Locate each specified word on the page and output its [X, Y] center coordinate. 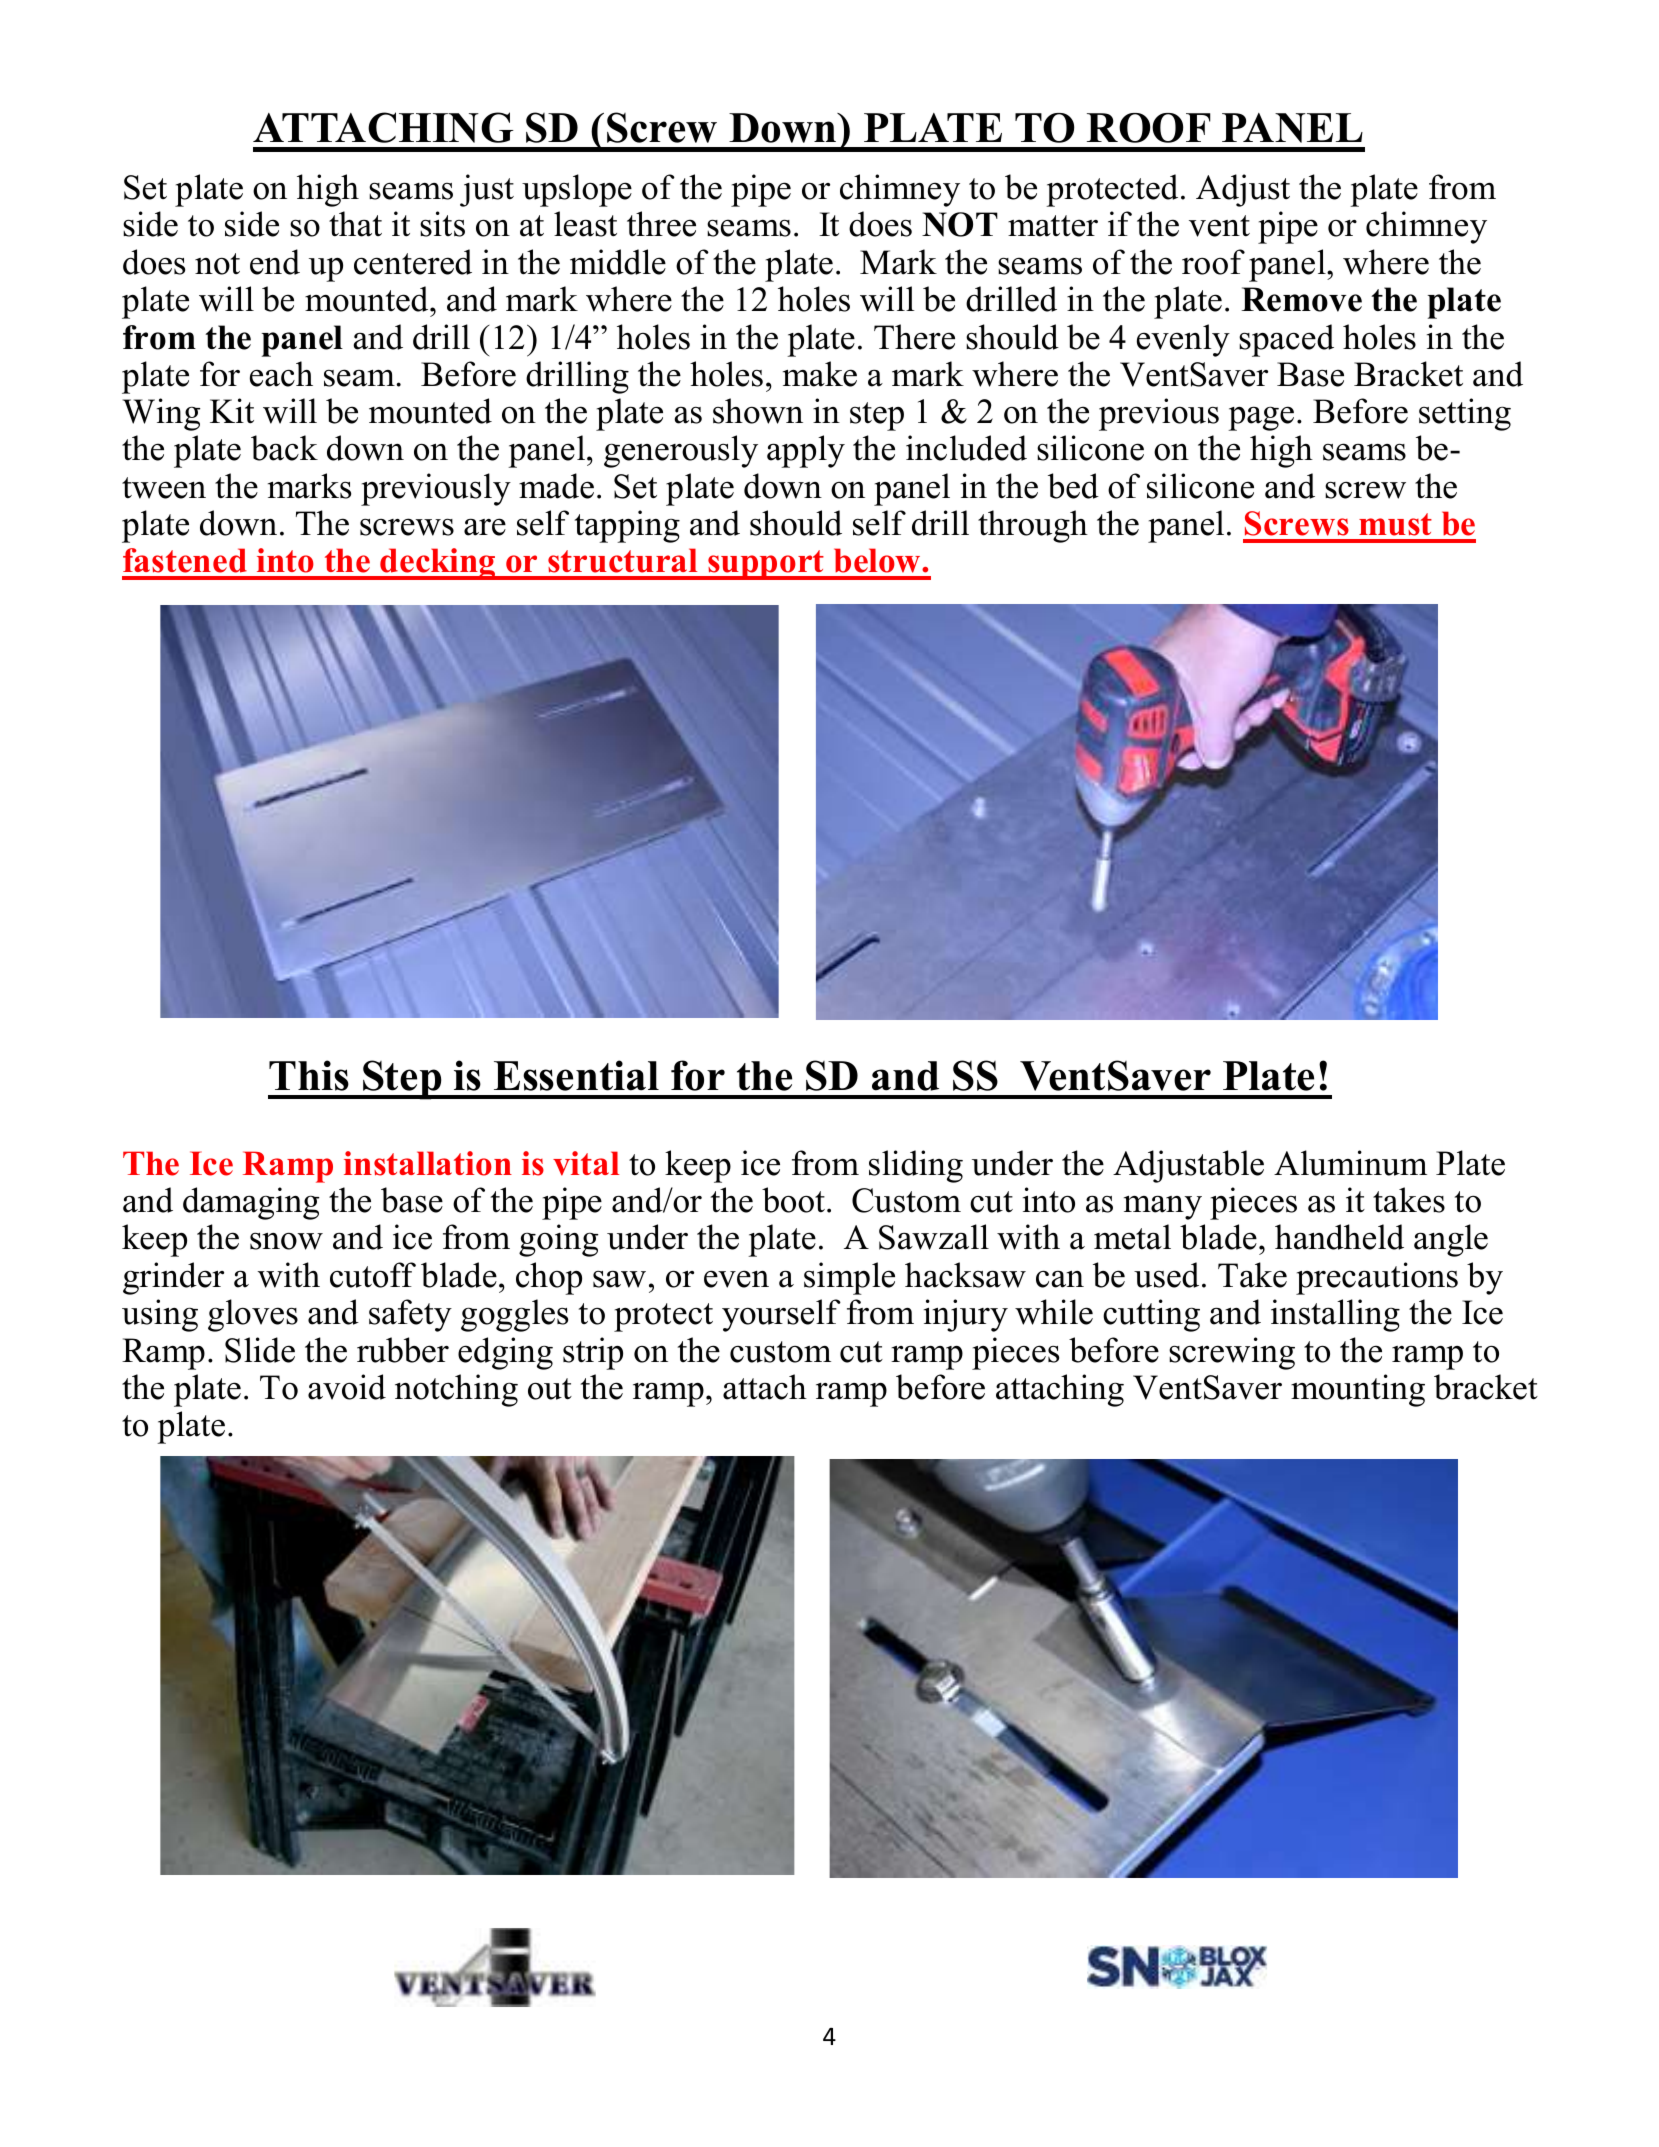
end [275, 262]
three [661, 224]
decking [438, 564]
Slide [260, 1350]
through [1033, 526]
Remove [1301, 299]
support [766, 565]
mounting [1358, 1390]
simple [849, 1278]
